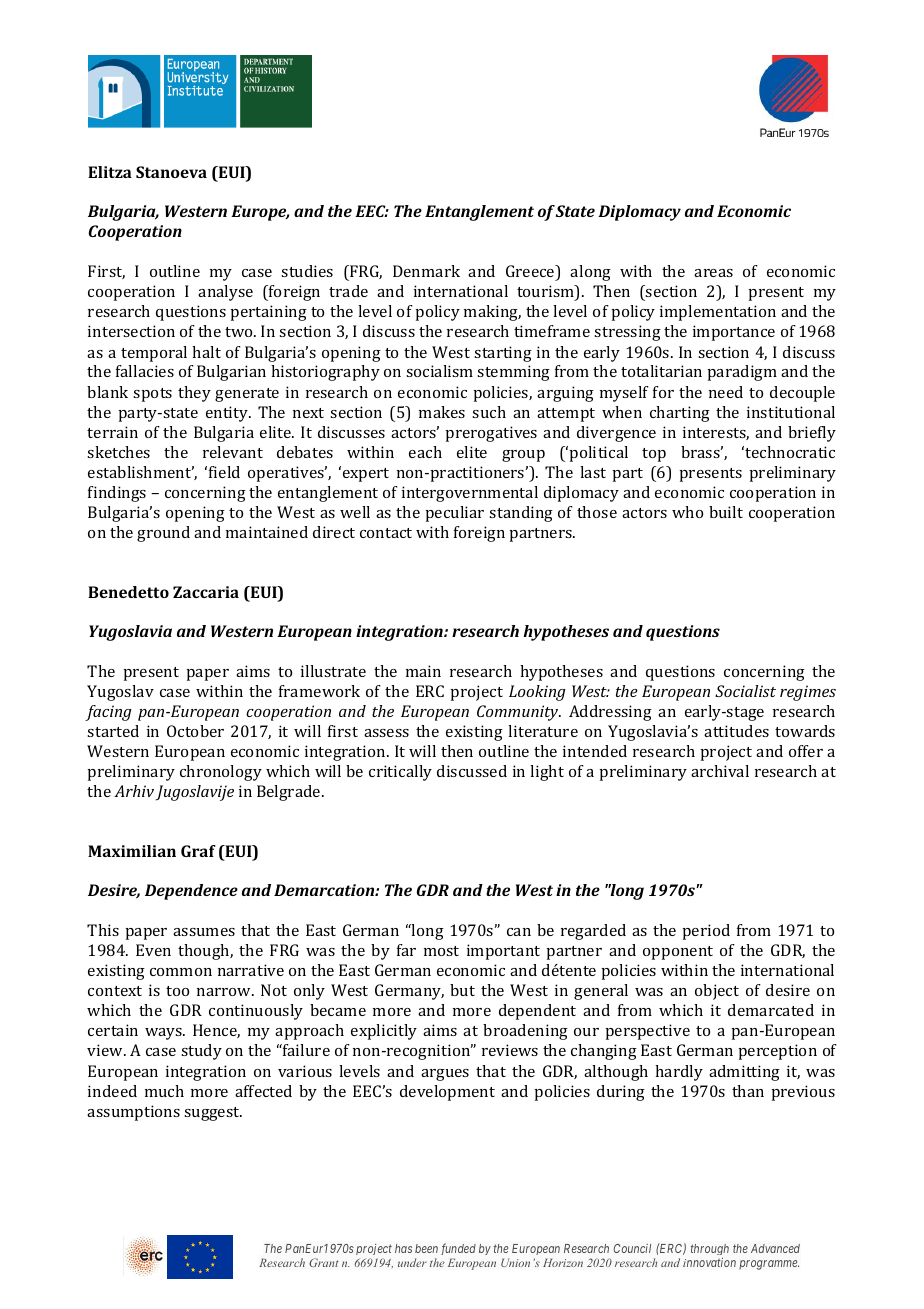 The height and width of the screenshot is (1309, 924). I want to click on making, so click(492, 313).
